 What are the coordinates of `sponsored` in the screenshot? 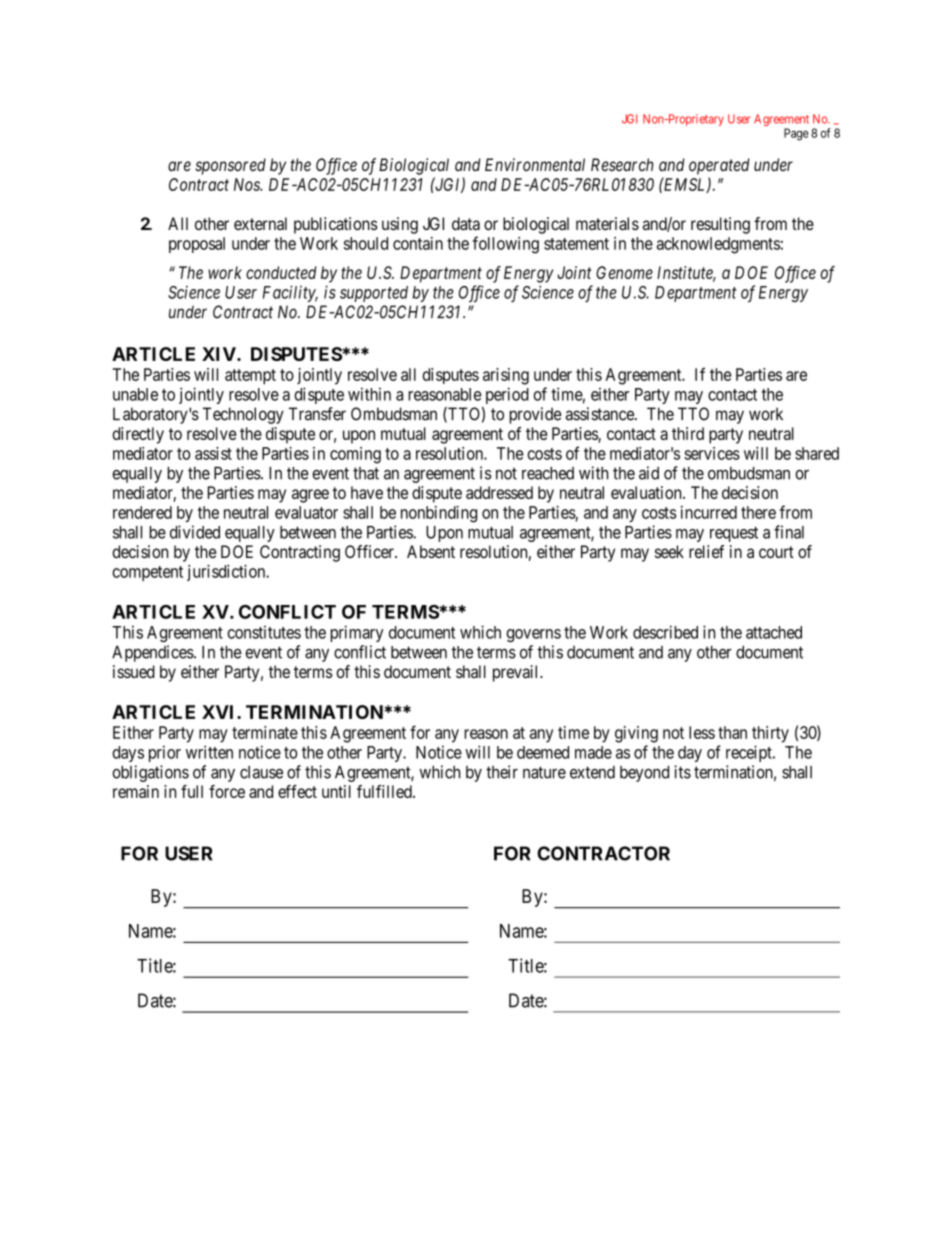 It's located at (230, 166).
